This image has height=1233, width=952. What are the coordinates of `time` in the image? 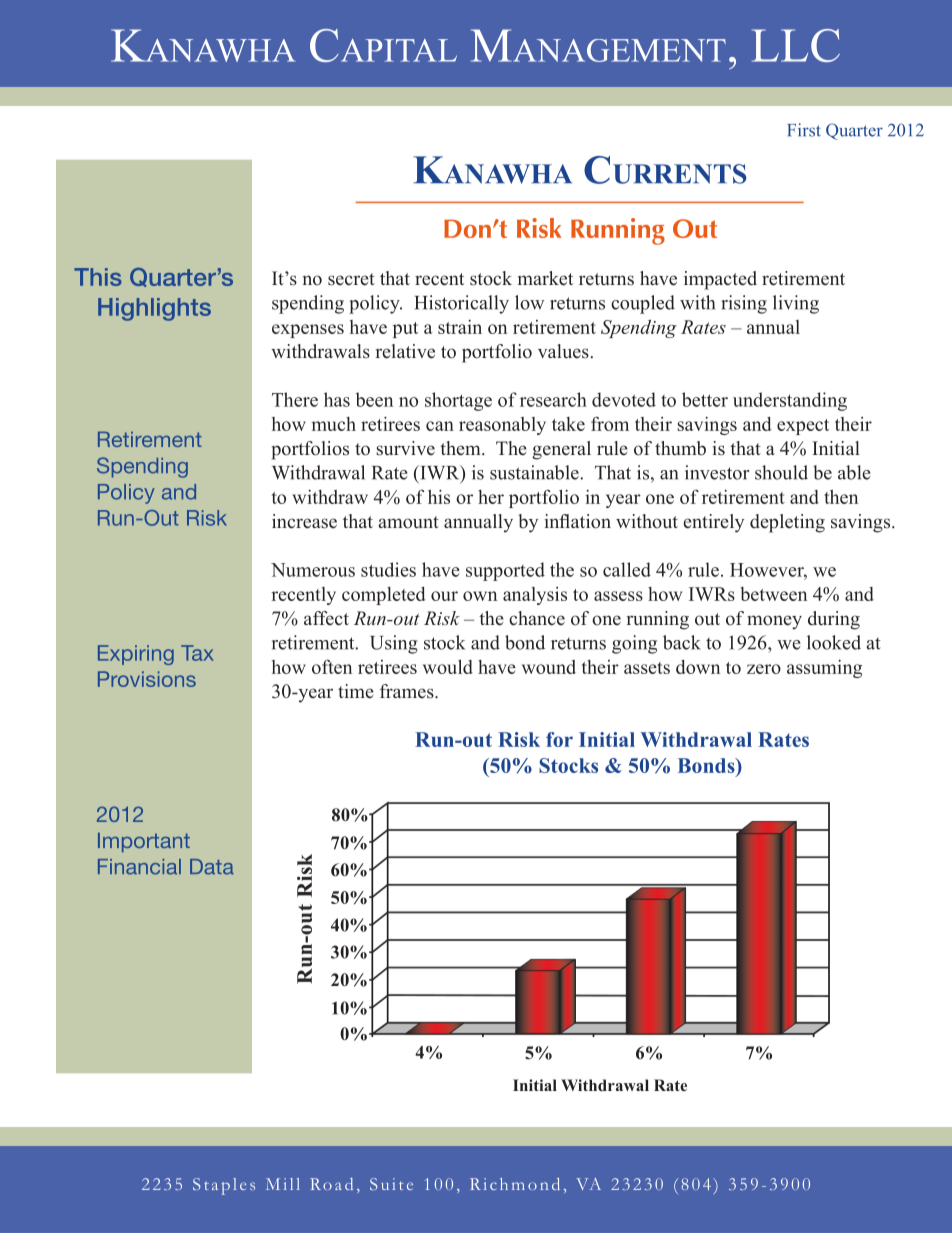 It's located at (356, 691).
